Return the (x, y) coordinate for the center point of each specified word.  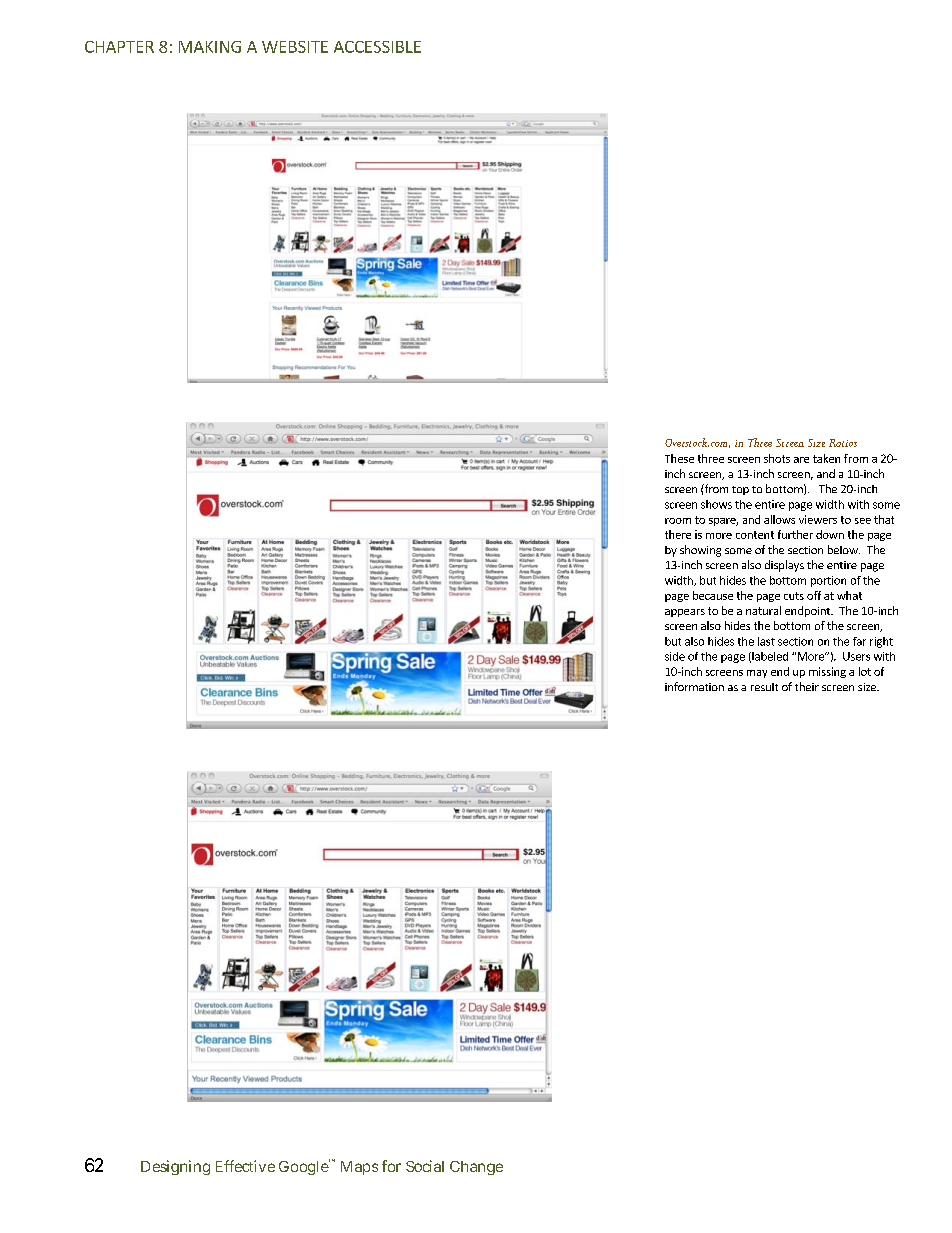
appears (685, 613)
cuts (794, 596)
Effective (245, 1166)
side (675, 656)
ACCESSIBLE (377, 47)
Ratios (843, 443)
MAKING (210, 47)
